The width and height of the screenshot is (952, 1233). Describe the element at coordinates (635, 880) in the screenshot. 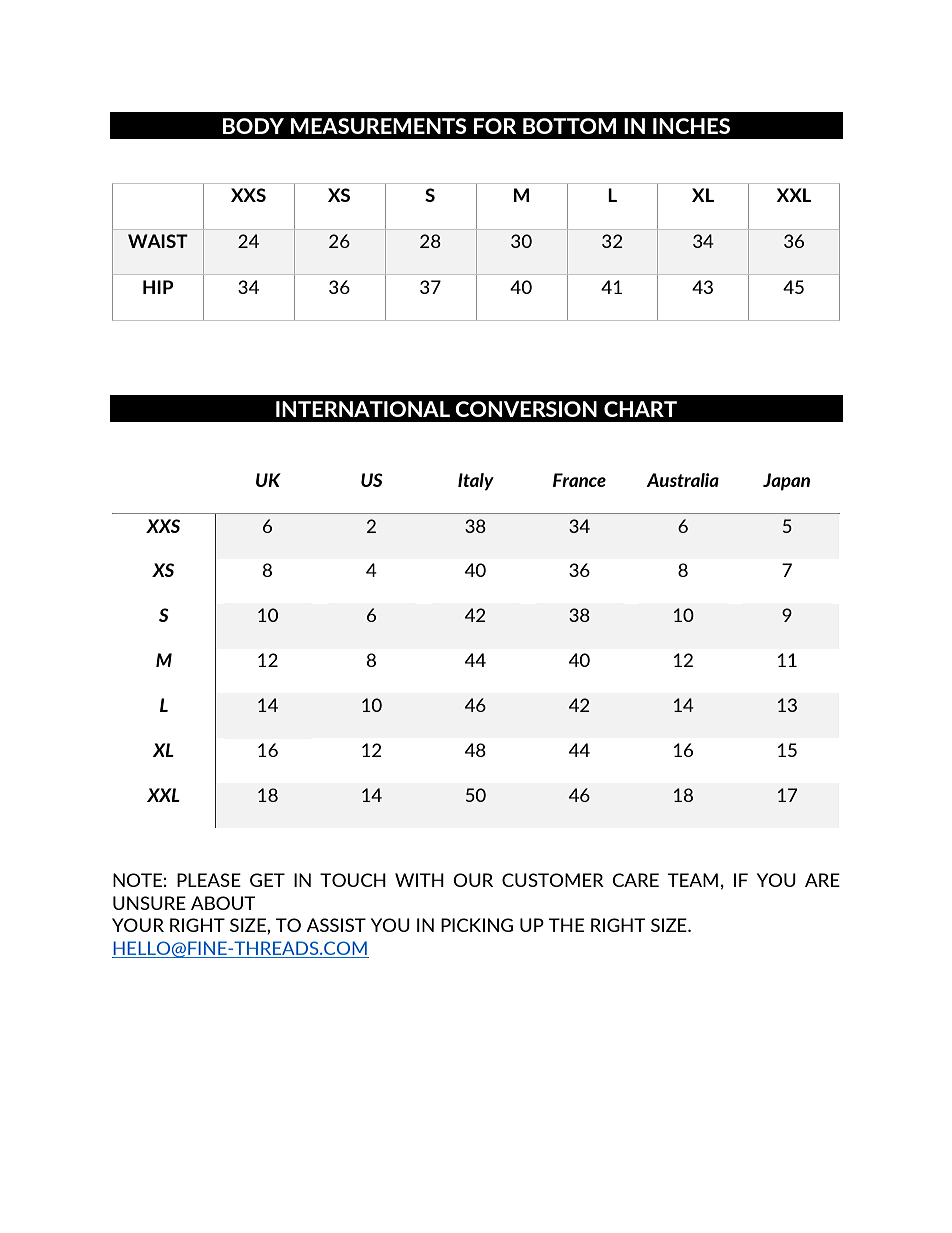

I see `CARE` at that location.
